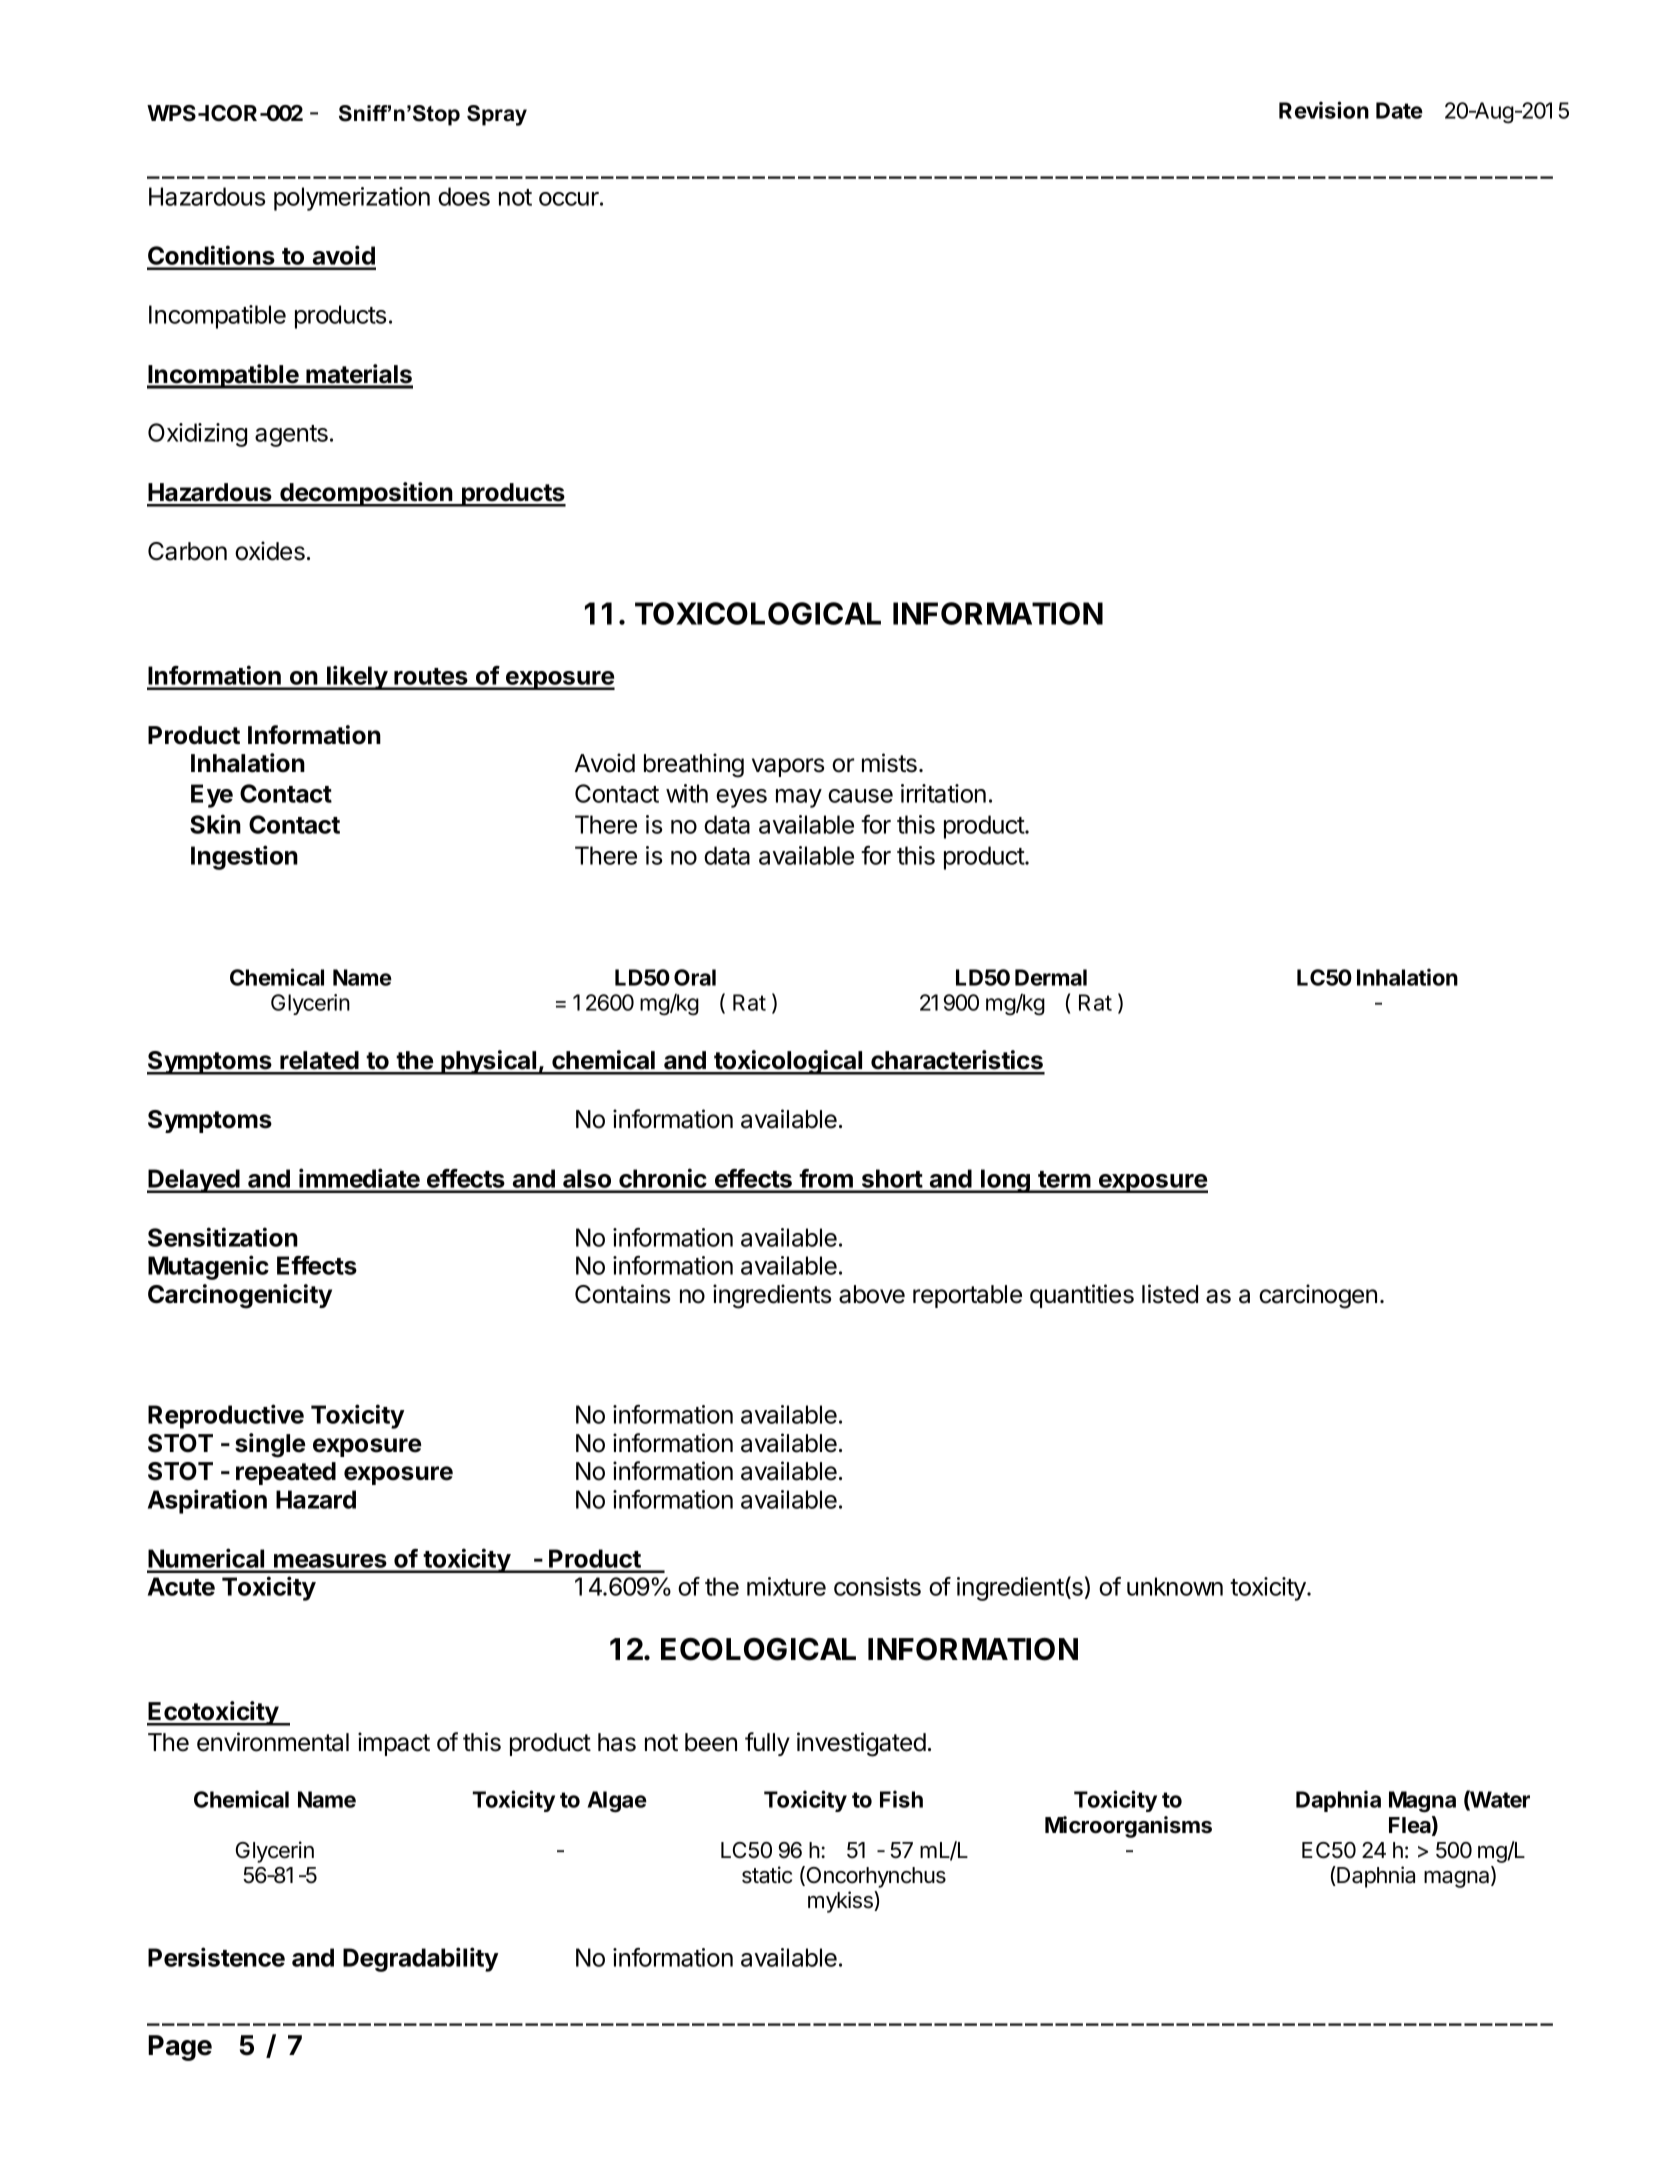 This document has width=1668, height=2159. What do you see at coordinates (215, 824) in the document?
I see `Skin` at bounding box center [215, 824].
